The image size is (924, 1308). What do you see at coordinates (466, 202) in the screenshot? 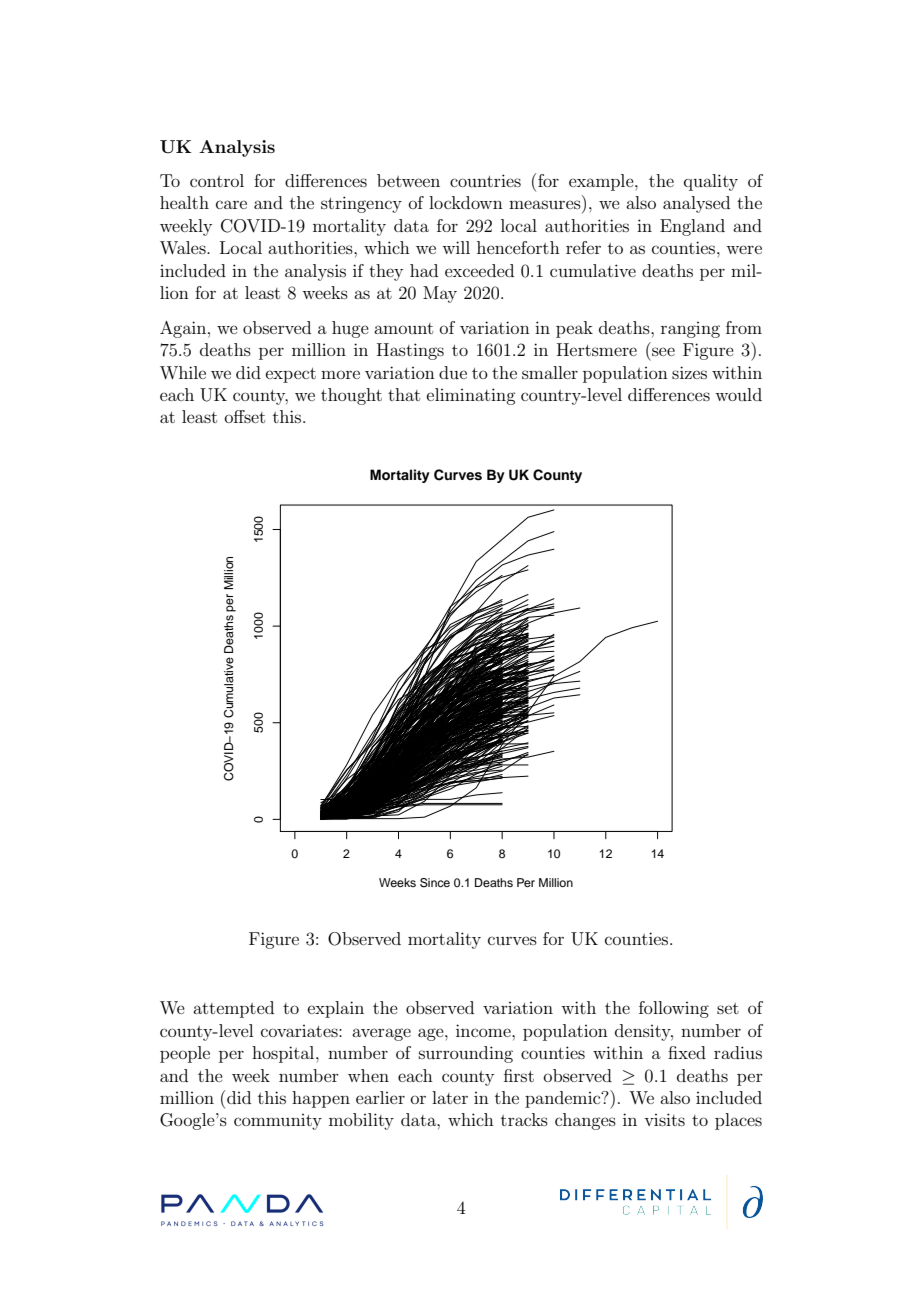
I see `lockdown` at bounding box center [466, 202].
